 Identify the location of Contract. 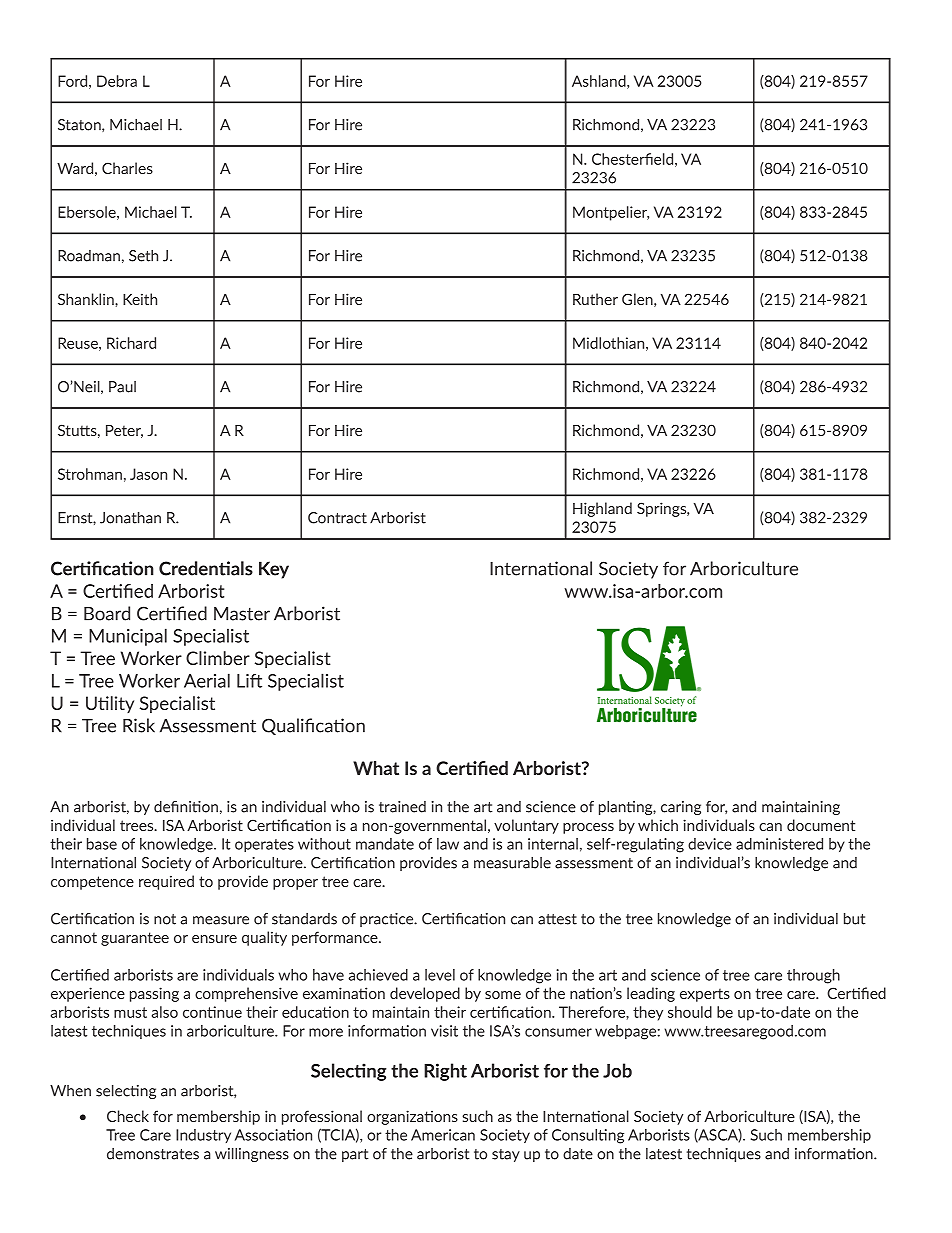
(337, 518).
